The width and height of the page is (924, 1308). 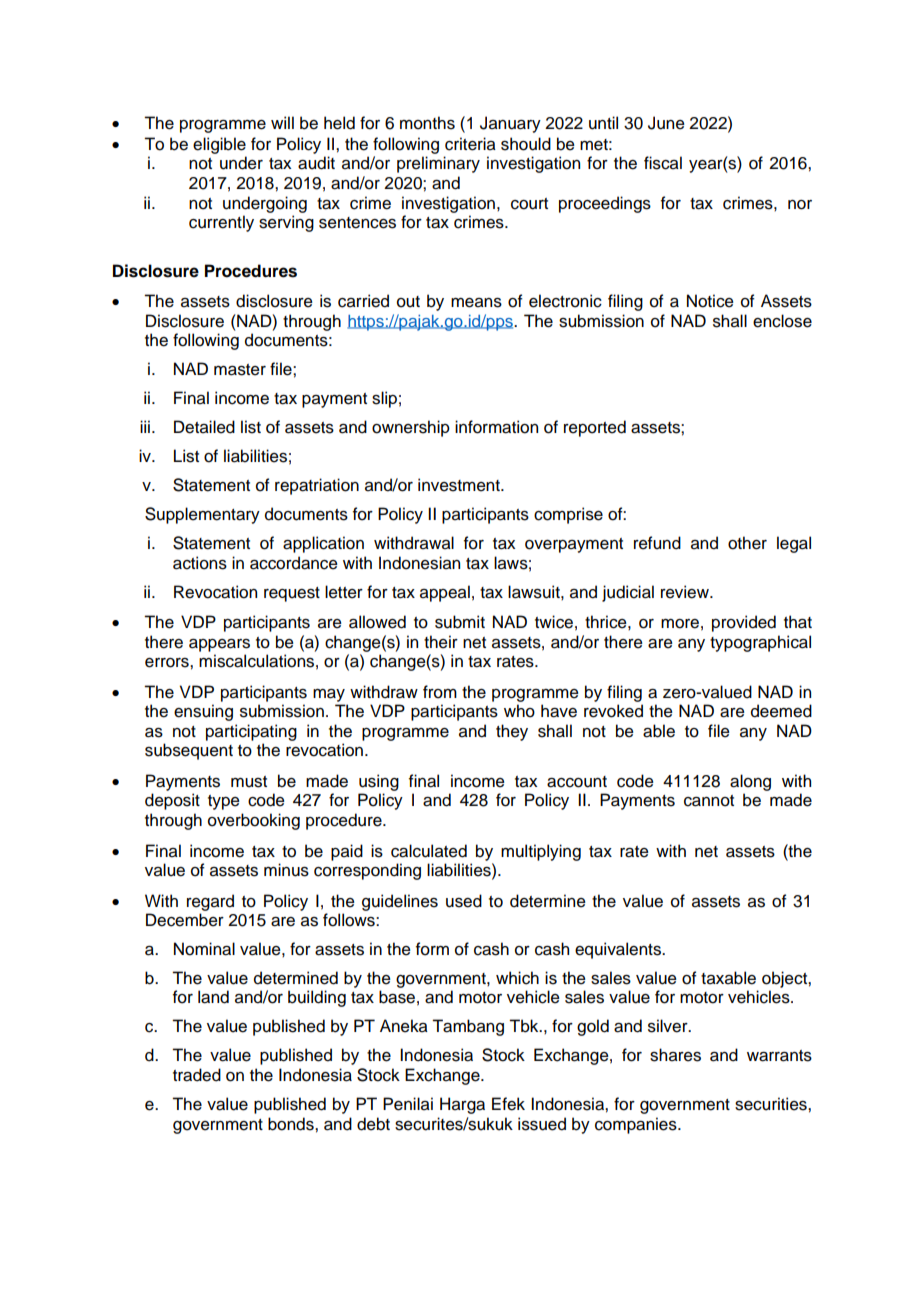 What do you see at coordinates (460, 622) in the page?
I see `submit` at bounding box center [460, 622].
